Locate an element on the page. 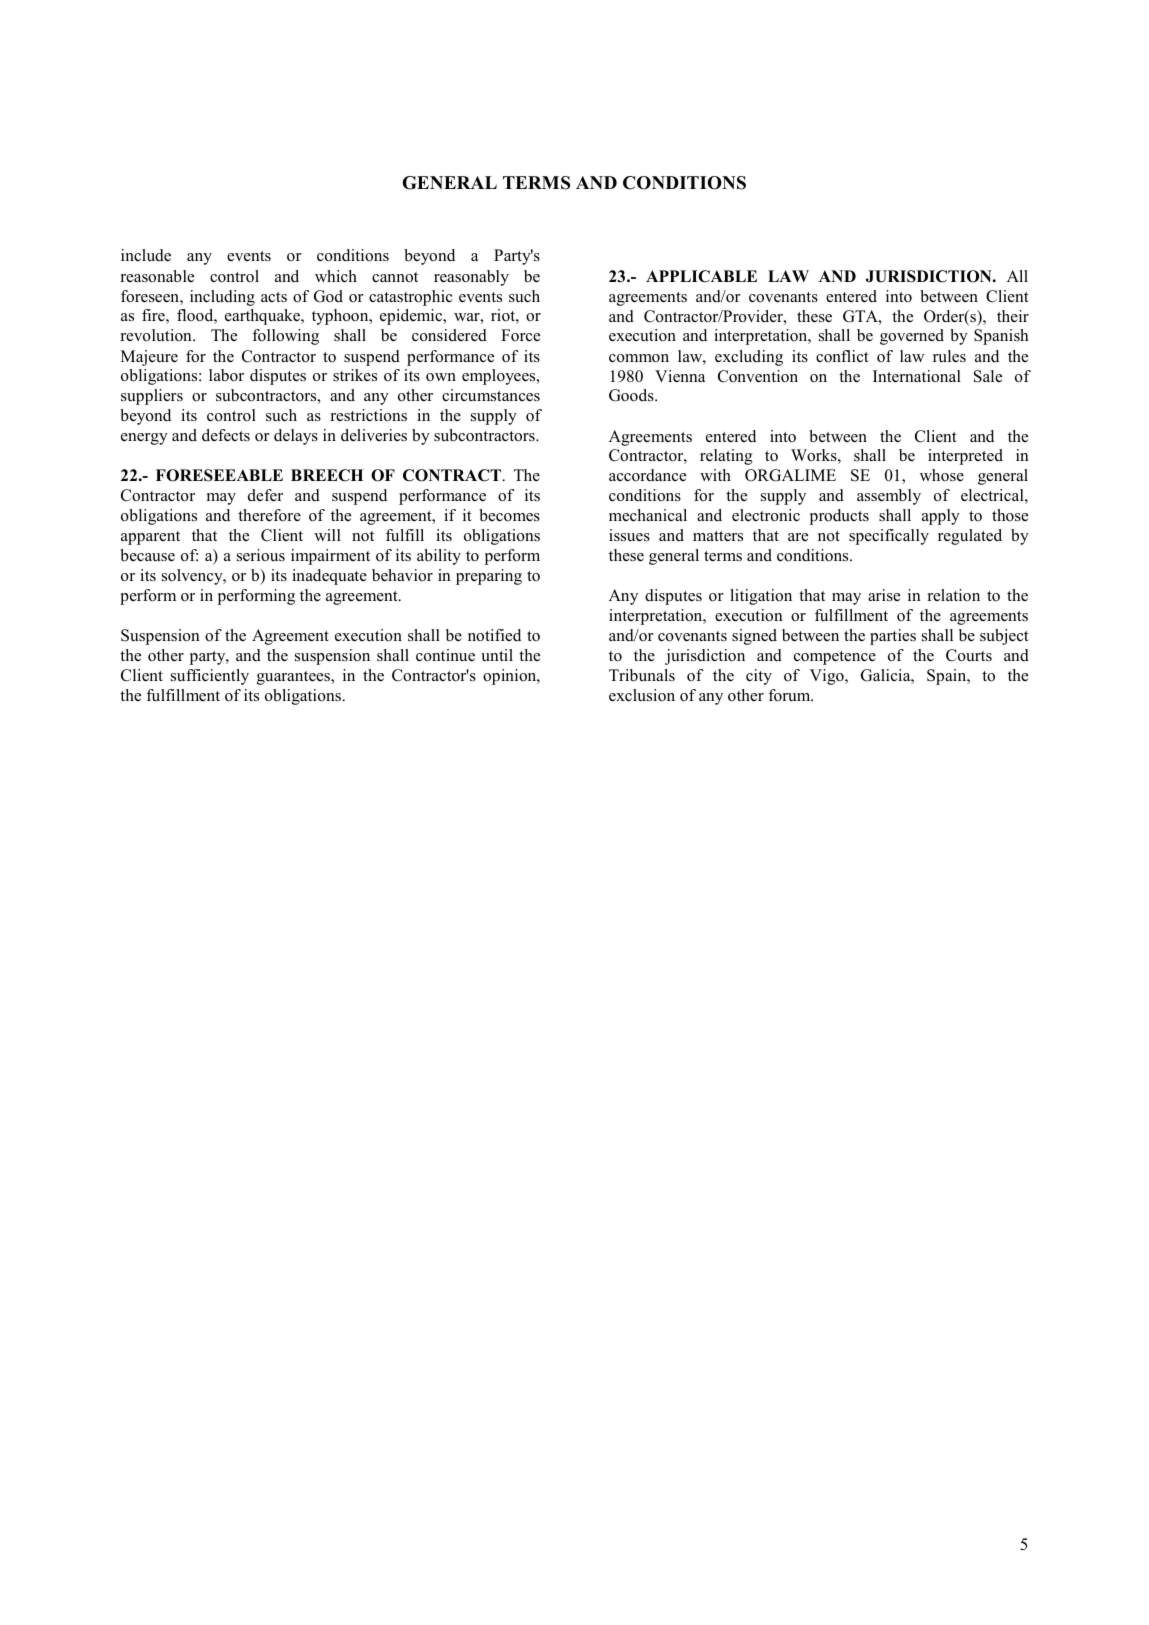 This page has width=1149, height=1625. sufficiently is located at coordinates (210, 677).
